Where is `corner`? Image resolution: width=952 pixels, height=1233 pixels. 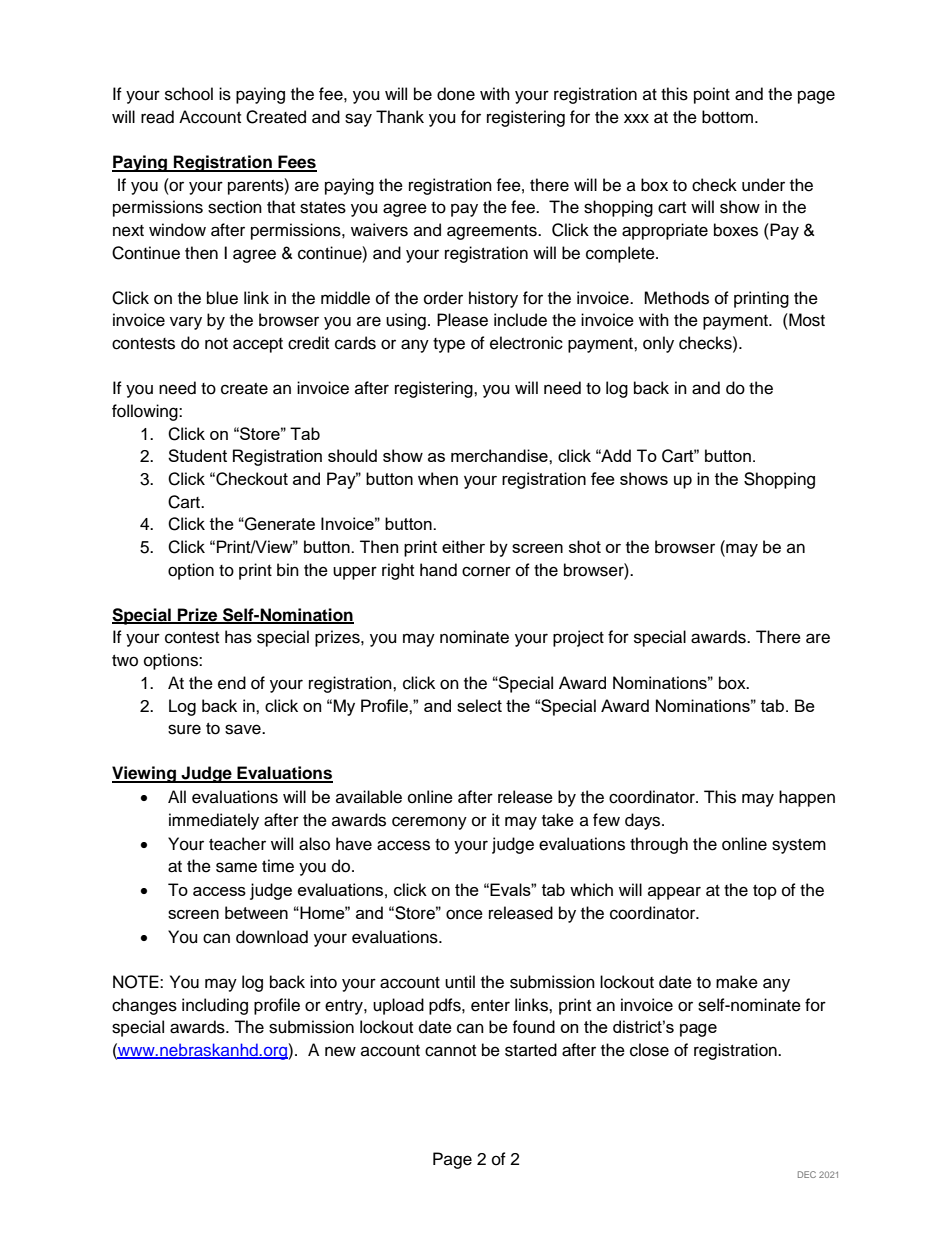 corner is located at coordinates (486, 571).
